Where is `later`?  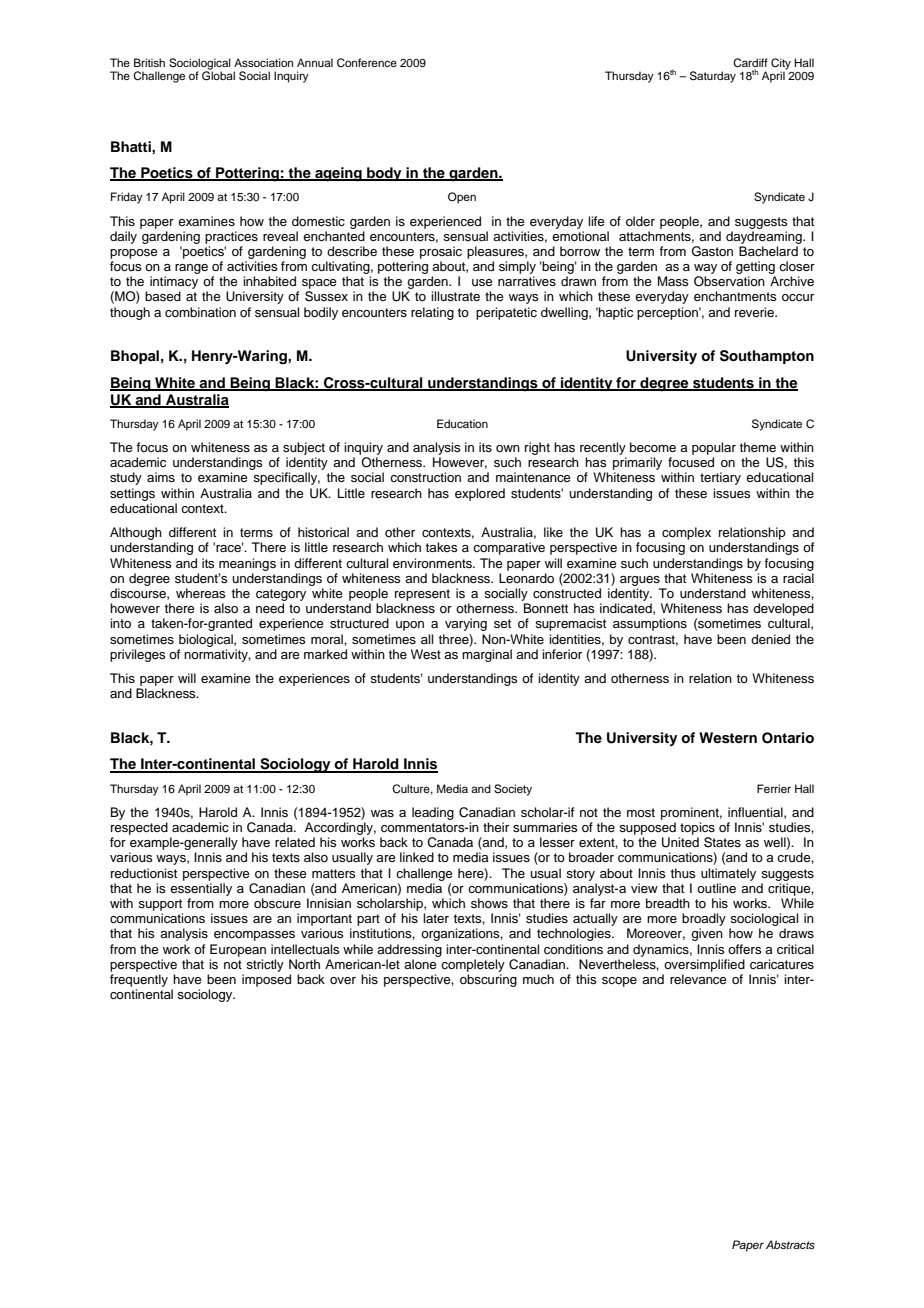 later is located at coordinates (436, 918).
